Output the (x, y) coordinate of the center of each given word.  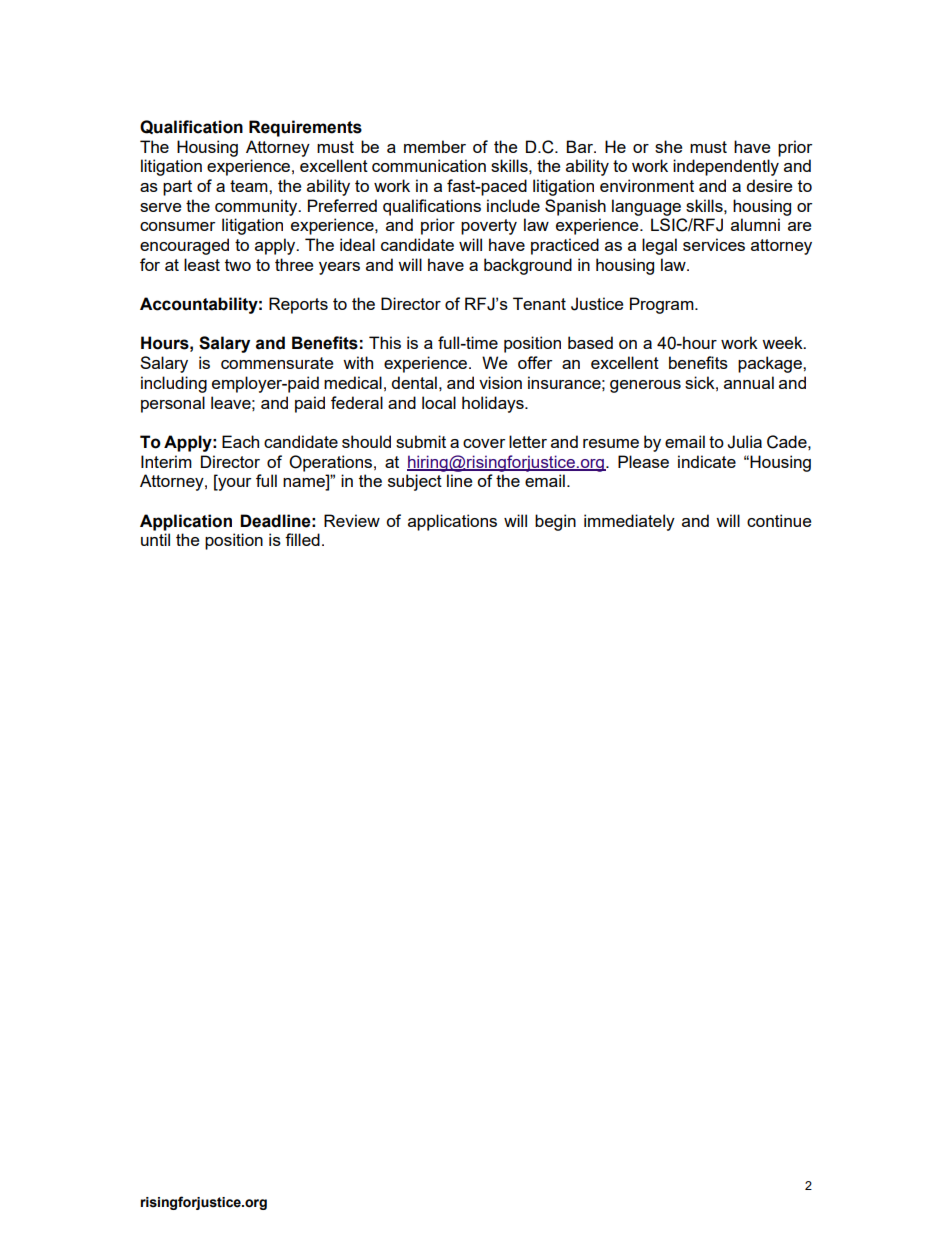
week (783, 342)
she (668, 146)
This (385, 342)
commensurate (277, 363)
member (435, 146)
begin (555, 522)
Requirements (305, 128)
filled (302, 539)
